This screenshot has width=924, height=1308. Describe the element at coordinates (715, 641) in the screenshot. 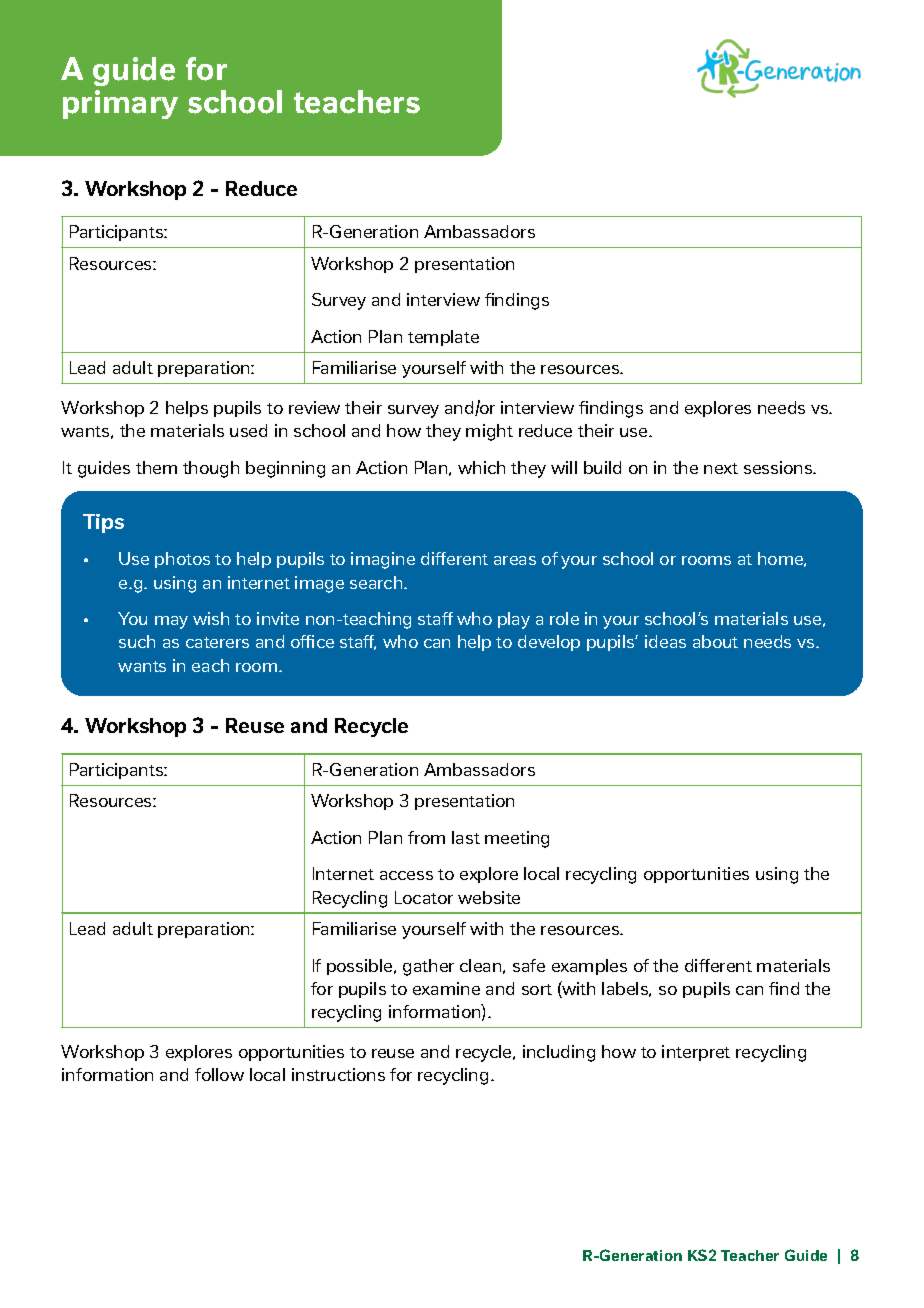

I see `about` at that location.
